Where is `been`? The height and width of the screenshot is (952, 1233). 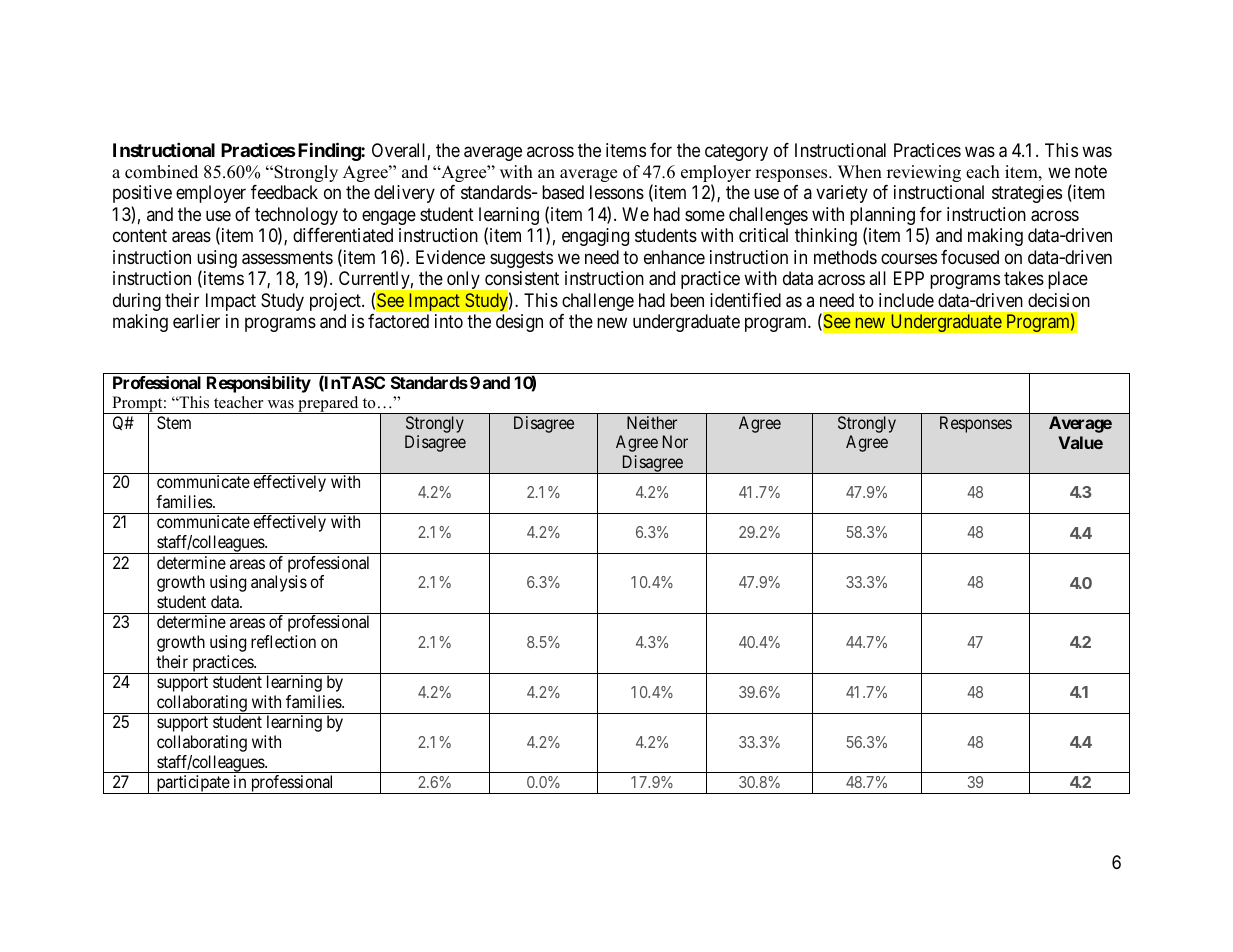
been is located at coordinates (687, 300).
